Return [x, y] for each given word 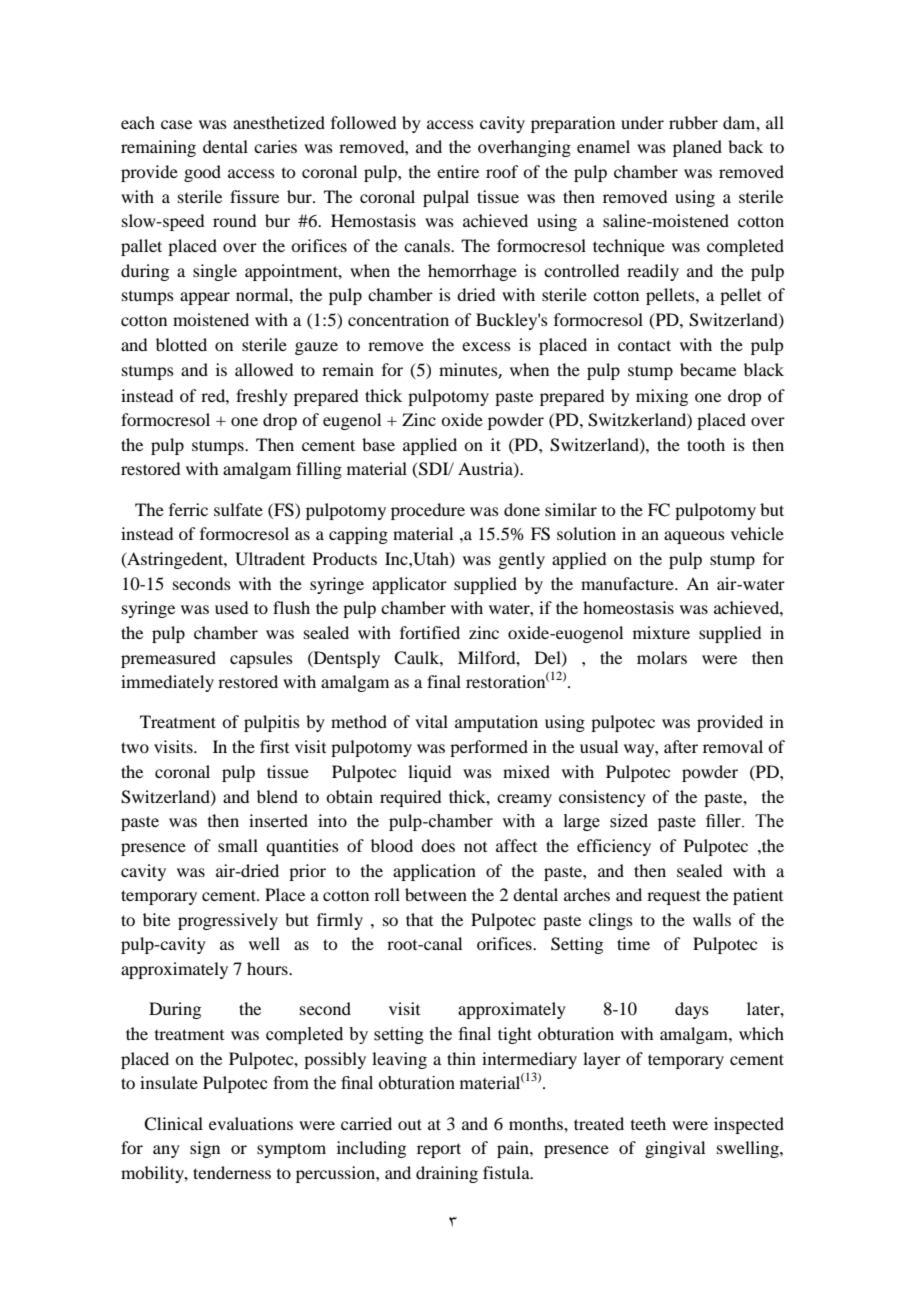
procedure [428, 511]
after [681, 746]
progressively [228, 921]
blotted [181, 344]
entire [458, 171]
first [274, 746]
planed [697, 148]
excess [486, 346]
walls [712, 919]
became [708, 369]
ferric [188, 509]
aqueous [694, 537]
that [419, 919]
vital [431, 721]
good [202, 173]
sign [205, 1149]
